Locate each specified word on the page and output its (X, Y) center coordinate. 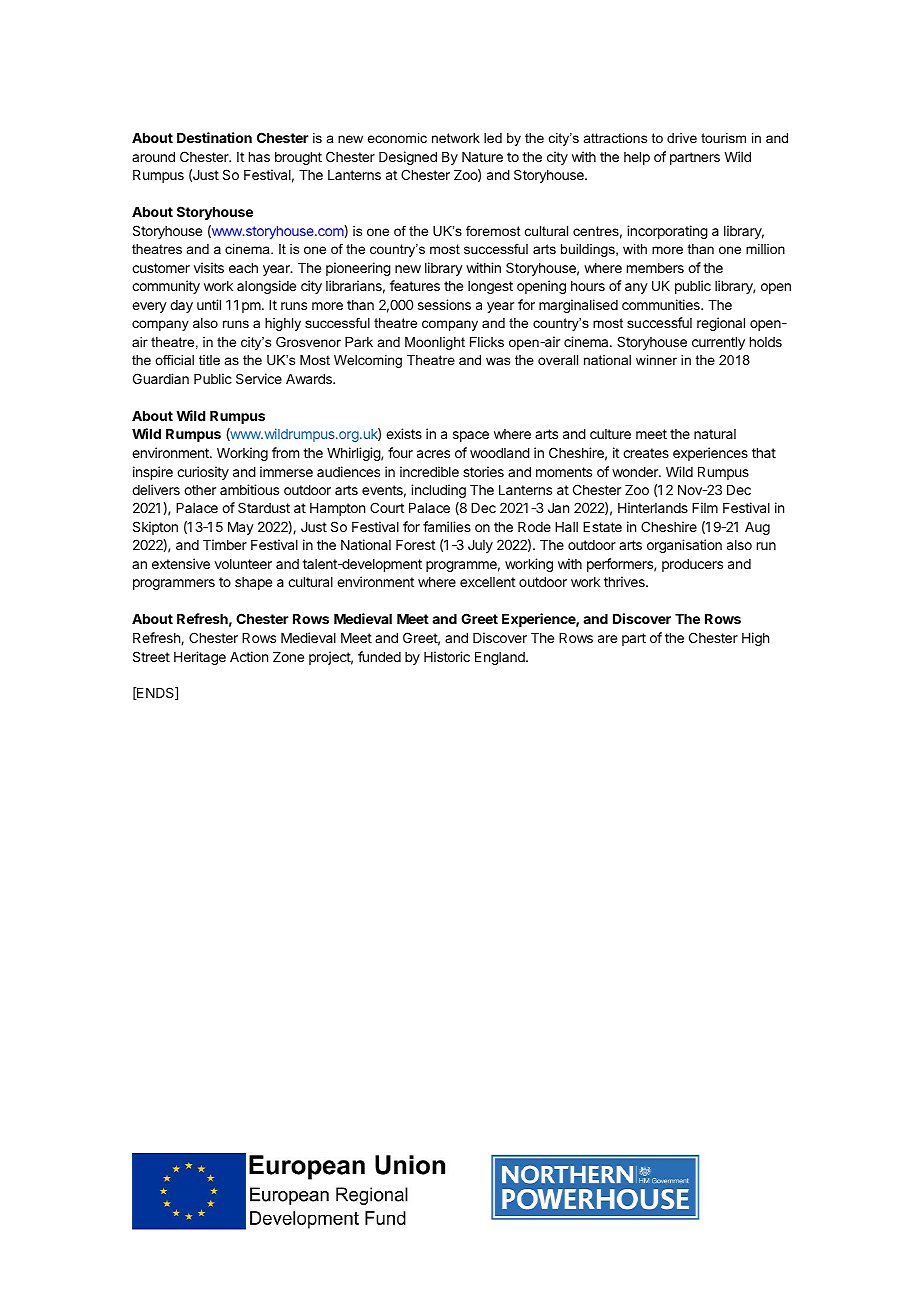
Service (259, 378)
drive (682, 138)
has (259, 157)
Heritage (200, 658)
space (471, 436)
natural (715, 434)
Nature (482, 157)
